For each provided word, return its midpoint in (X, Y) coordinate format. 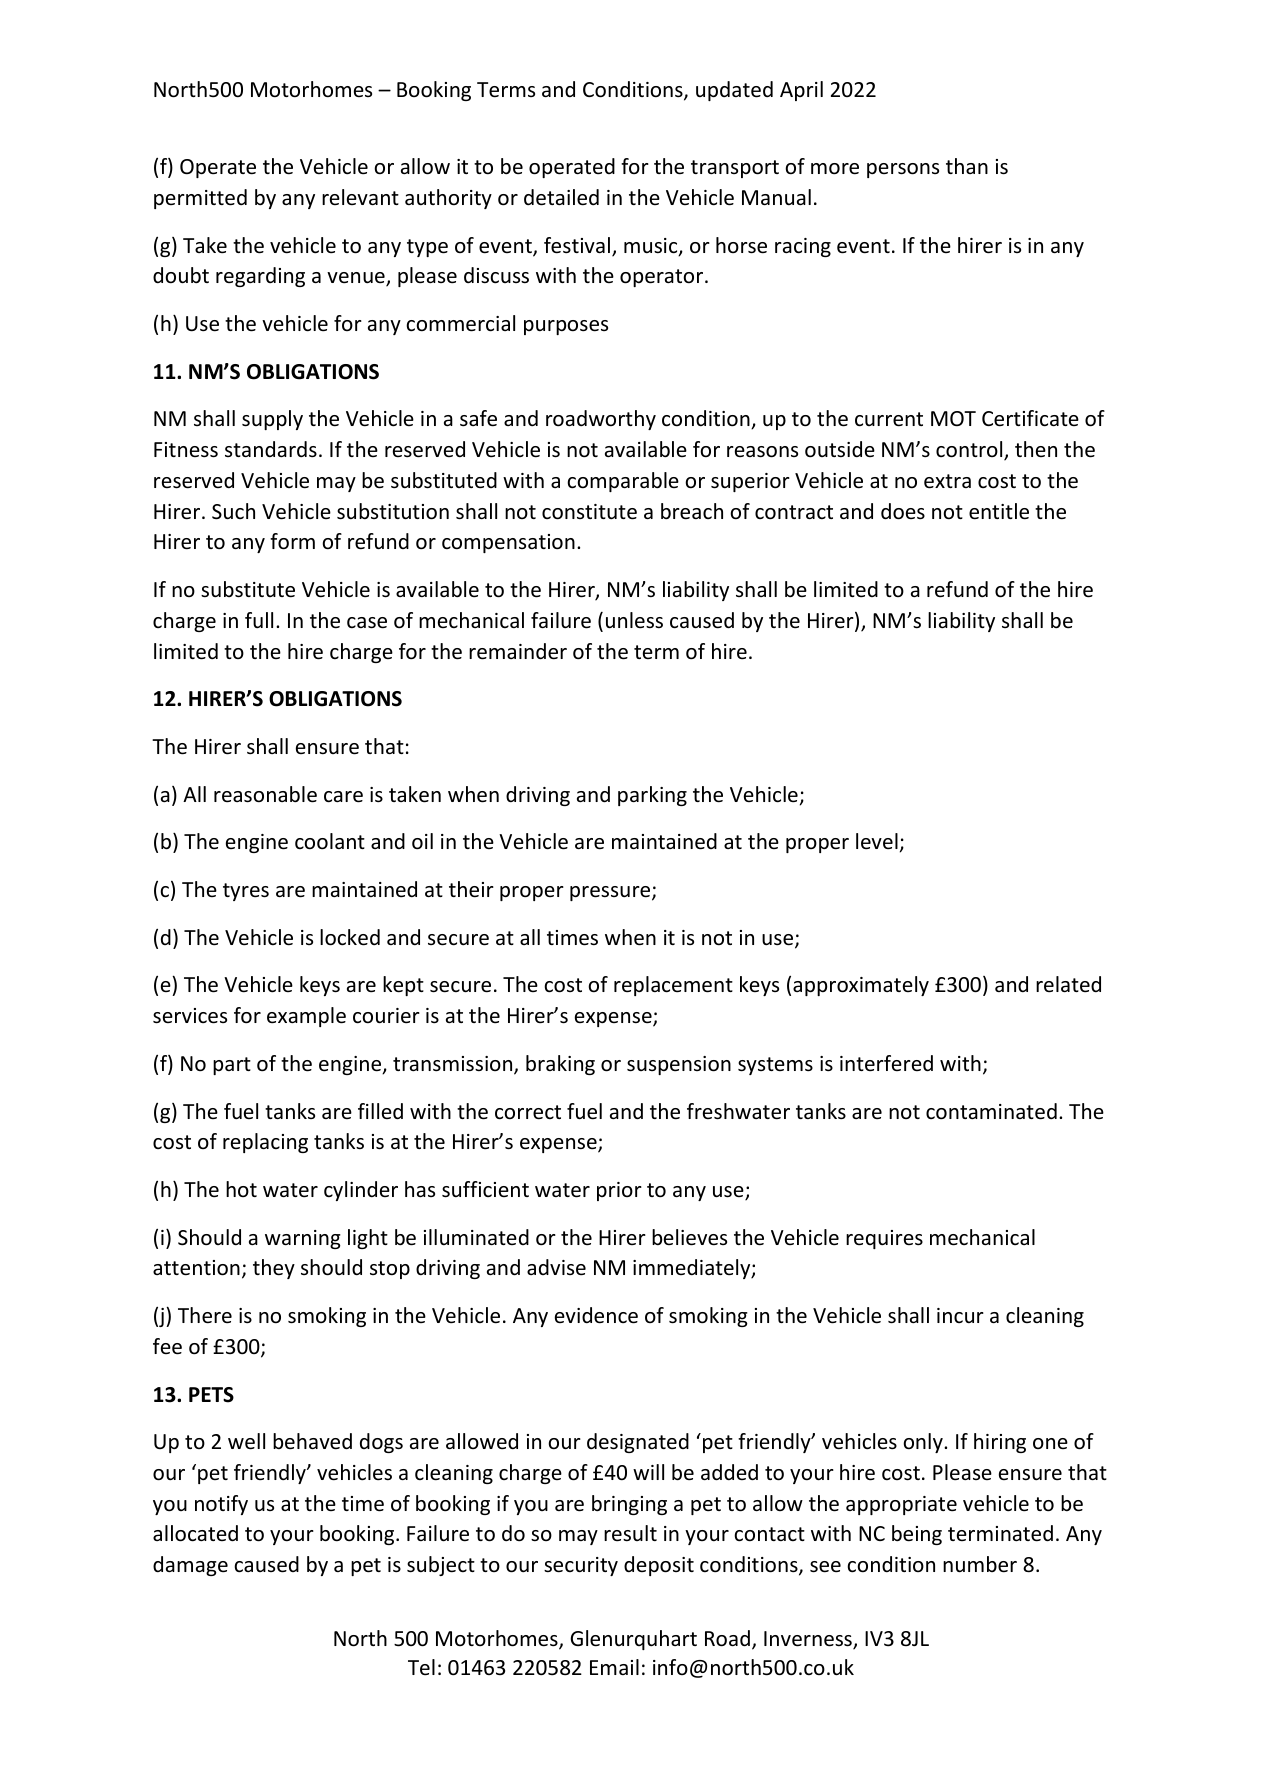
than (967, 166)
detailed (561, 197)
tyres (246, 892)
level (877, 841)
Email (614, 1667)
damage (190, 1566)
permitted (200, 199)
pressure (611, 893)
